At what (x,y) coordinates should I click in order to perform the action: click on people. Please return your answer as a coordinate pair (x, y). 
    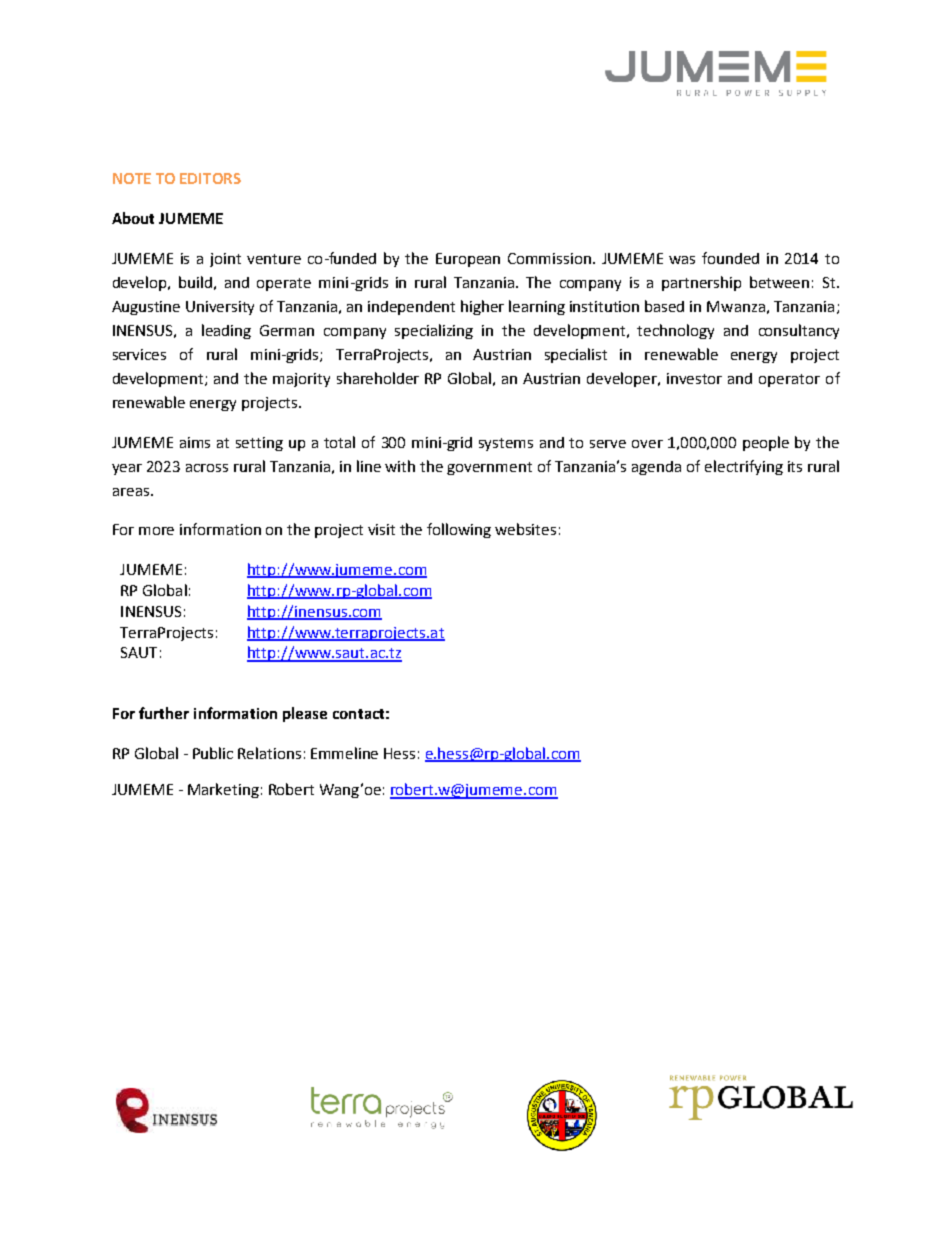
    Looking at the image, I should click on (766, 443).
